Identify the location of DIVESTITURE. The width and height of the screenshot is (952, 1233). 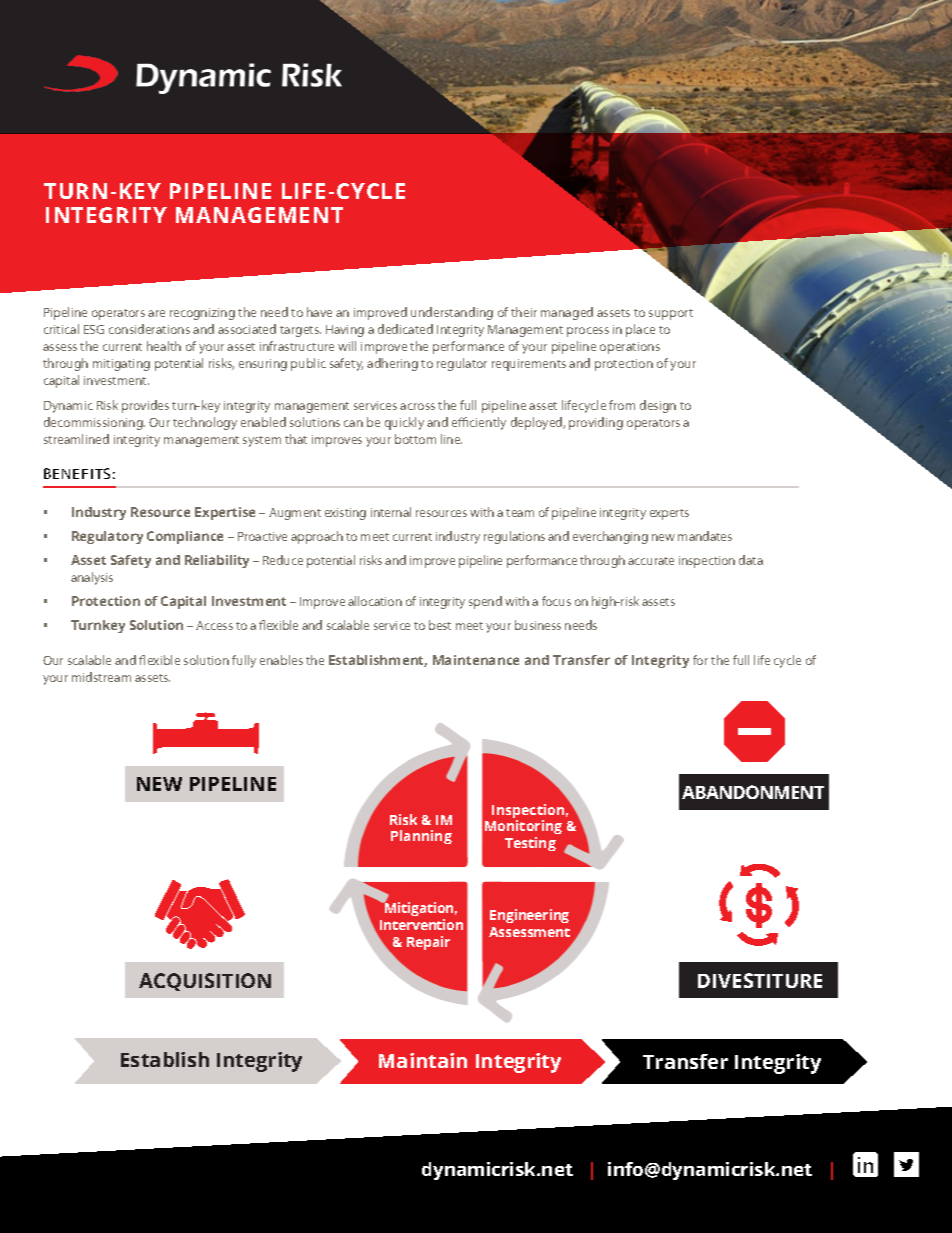
(760, 980).
